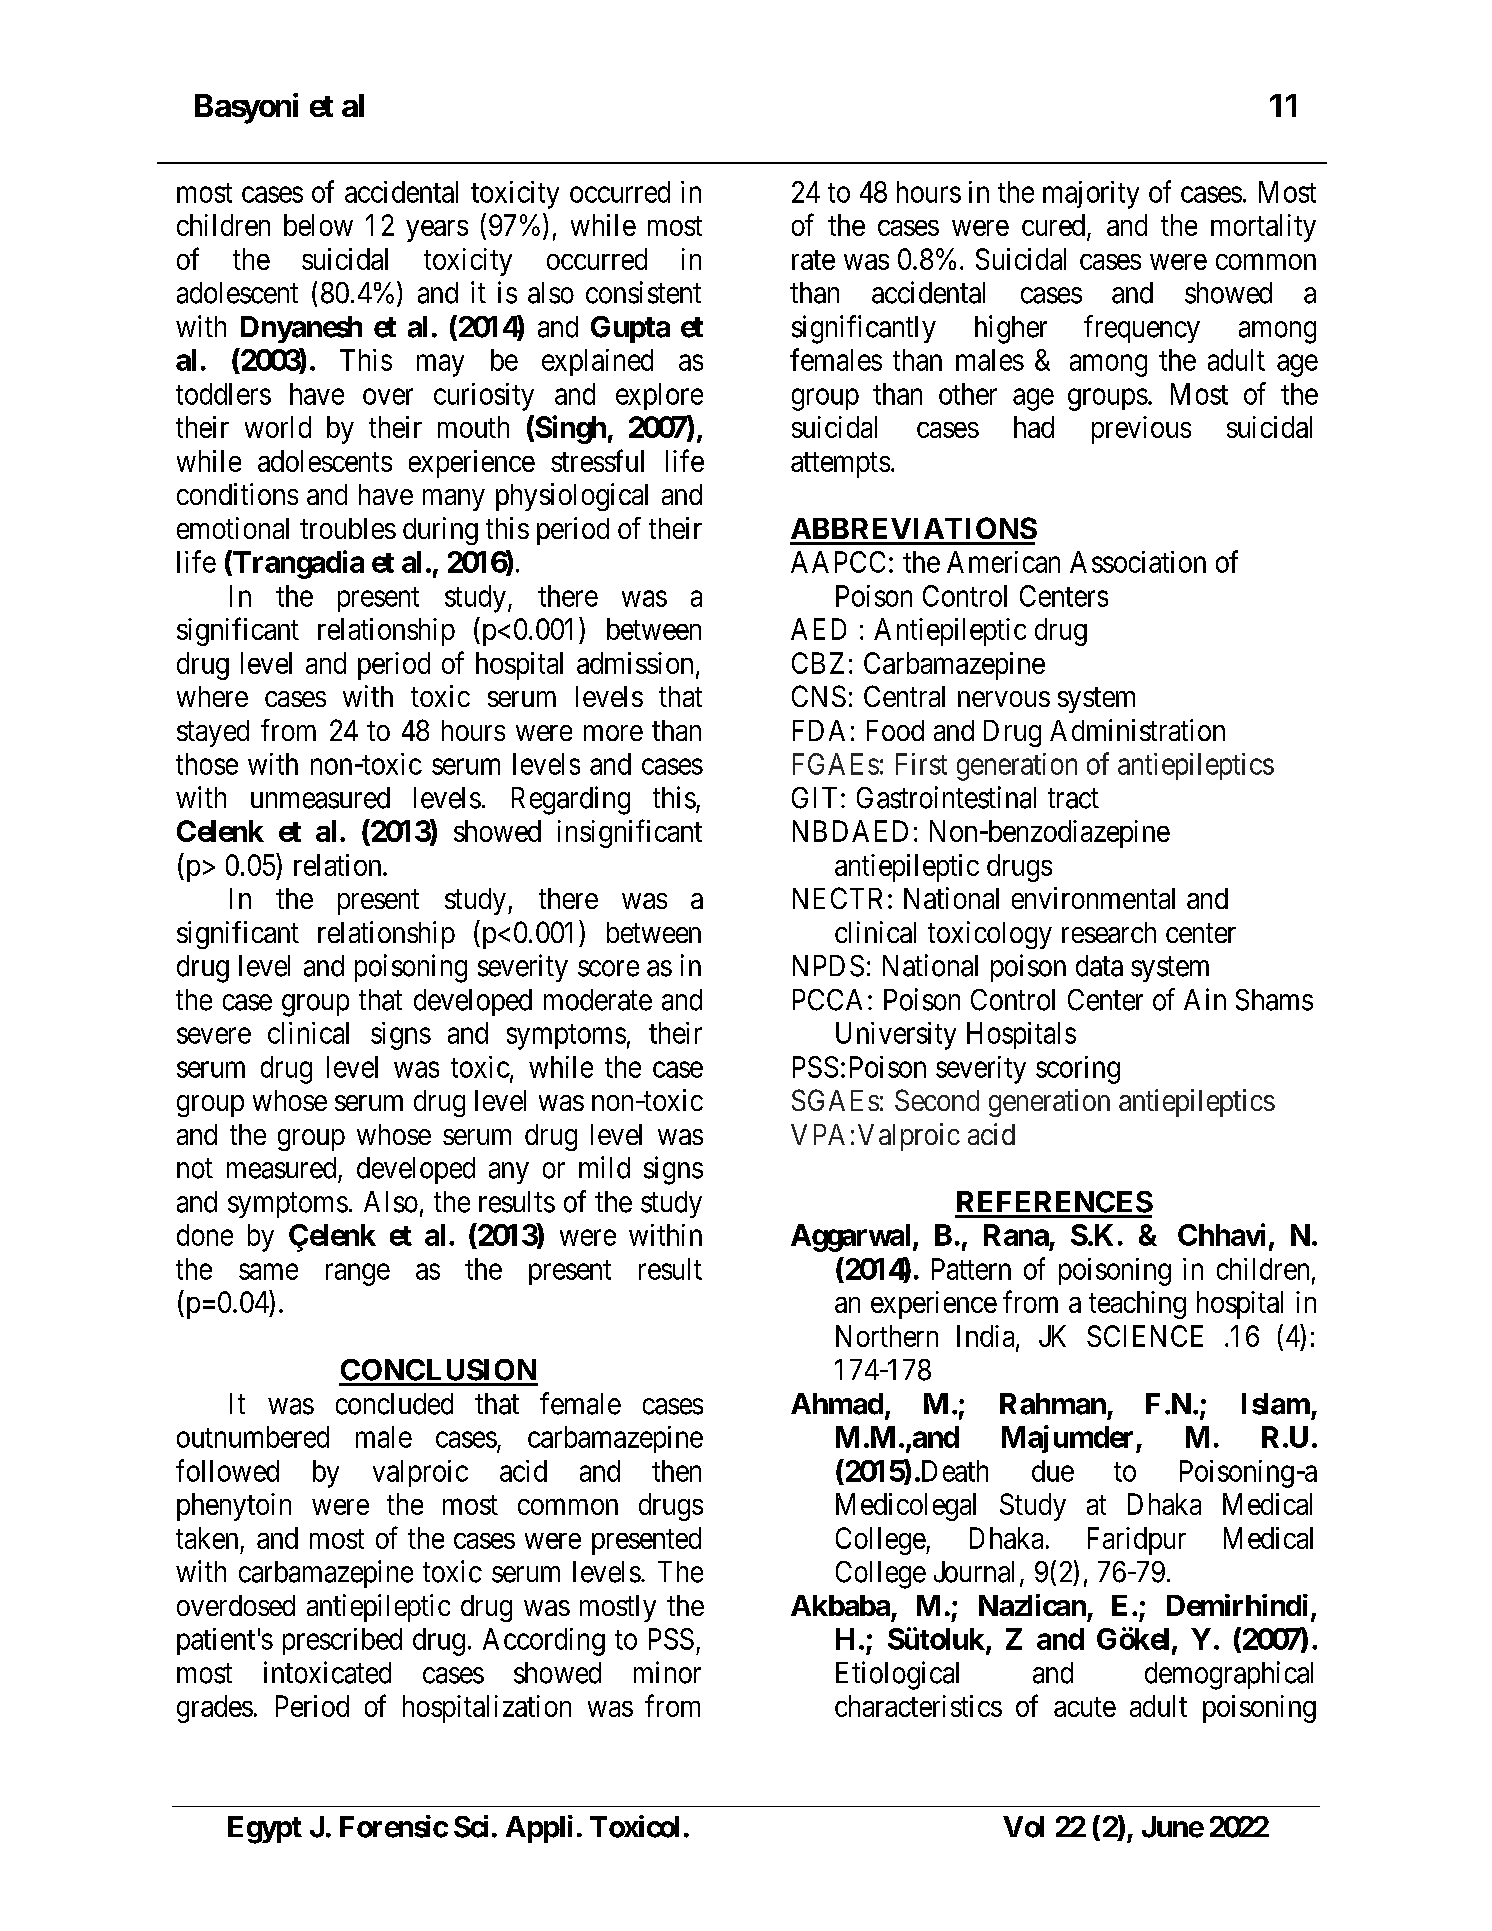 This image has height=1931, width=1492. What do you see at coordinates (394, 1404) in the image?
I see `concluded` at bounding box center [394, 1404].
